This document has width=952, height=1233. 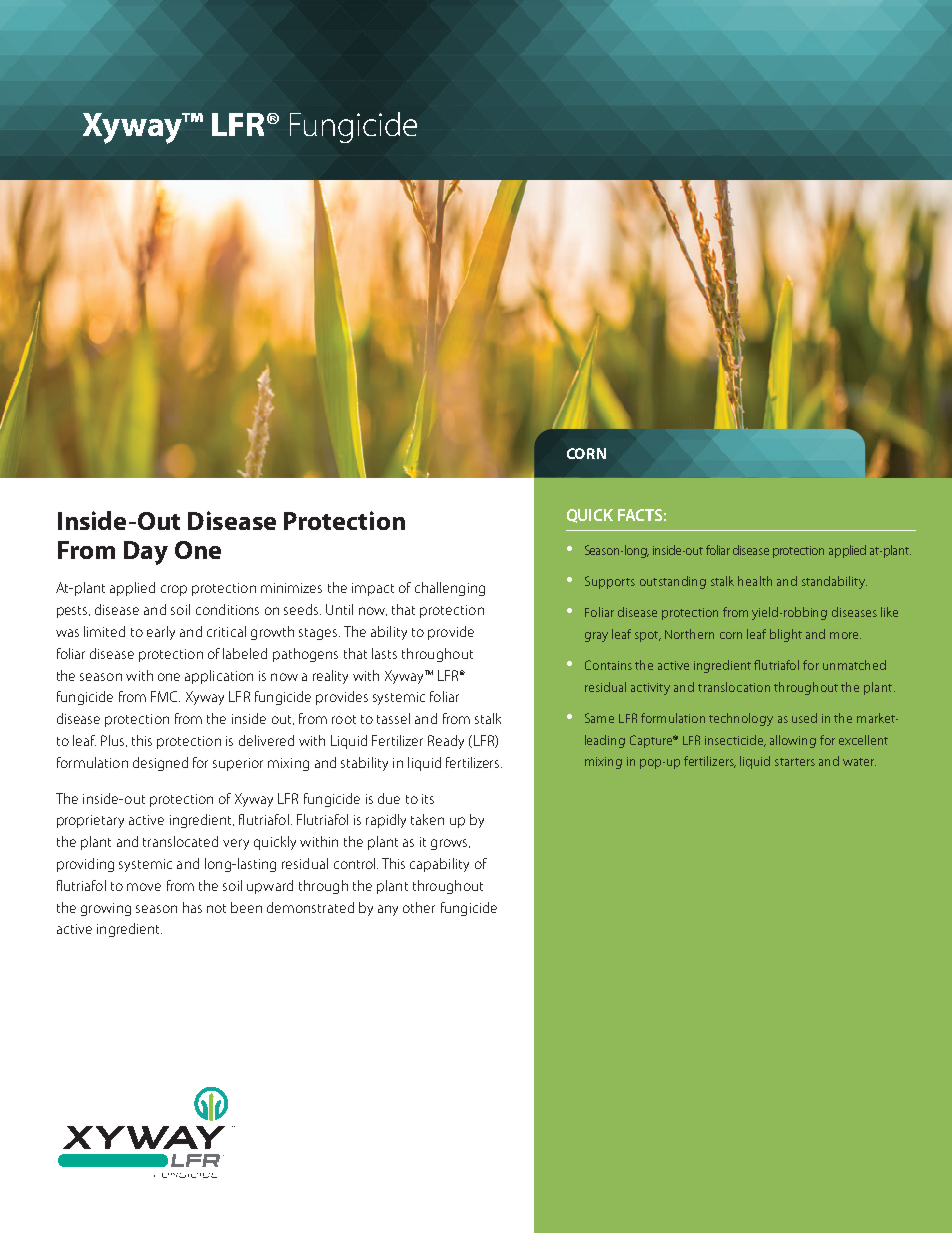 I want to click on health, so click(x=755, y=581).
